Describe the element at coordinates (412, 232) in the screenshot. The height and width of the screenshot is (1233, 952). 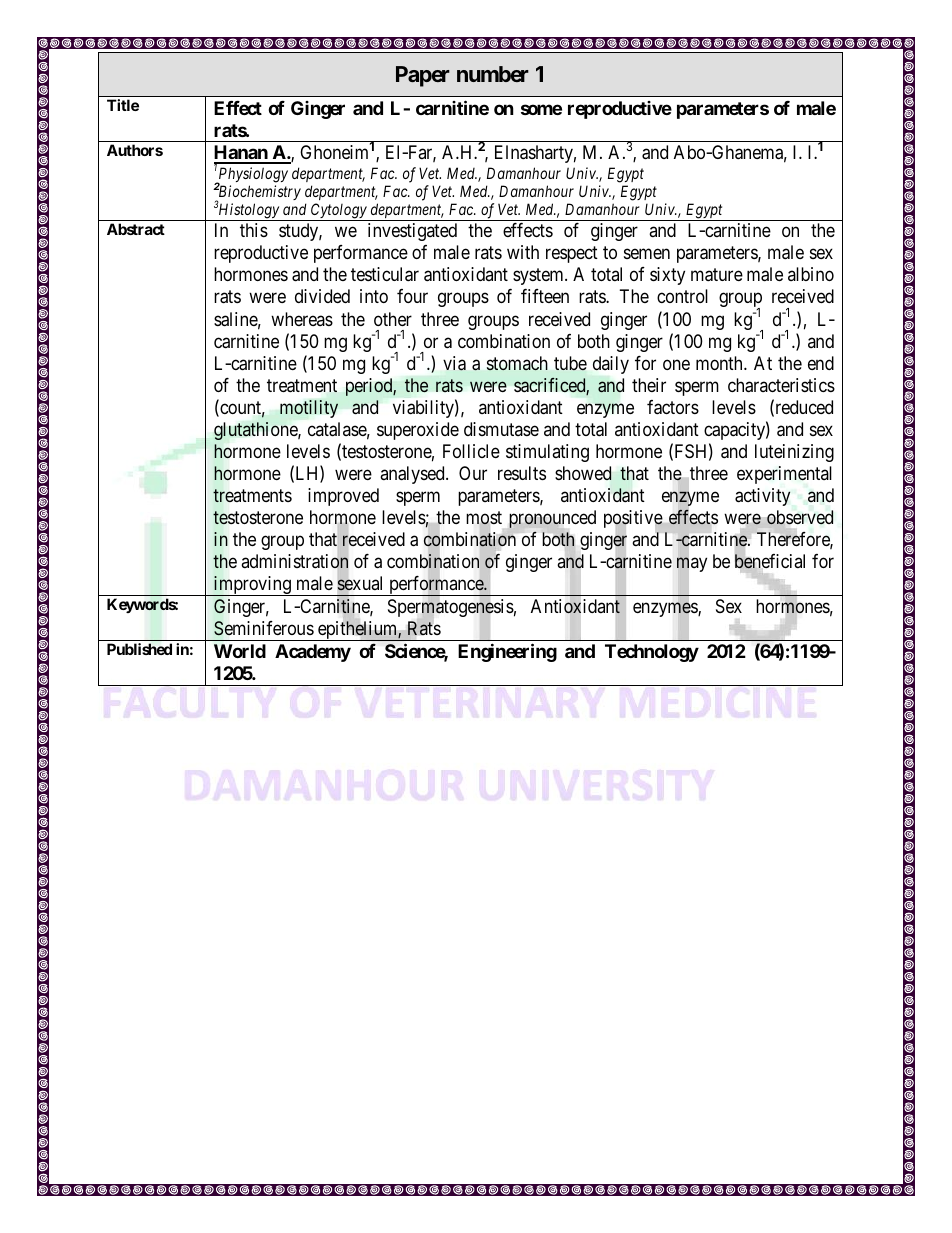
I see `investigated` at that location.
